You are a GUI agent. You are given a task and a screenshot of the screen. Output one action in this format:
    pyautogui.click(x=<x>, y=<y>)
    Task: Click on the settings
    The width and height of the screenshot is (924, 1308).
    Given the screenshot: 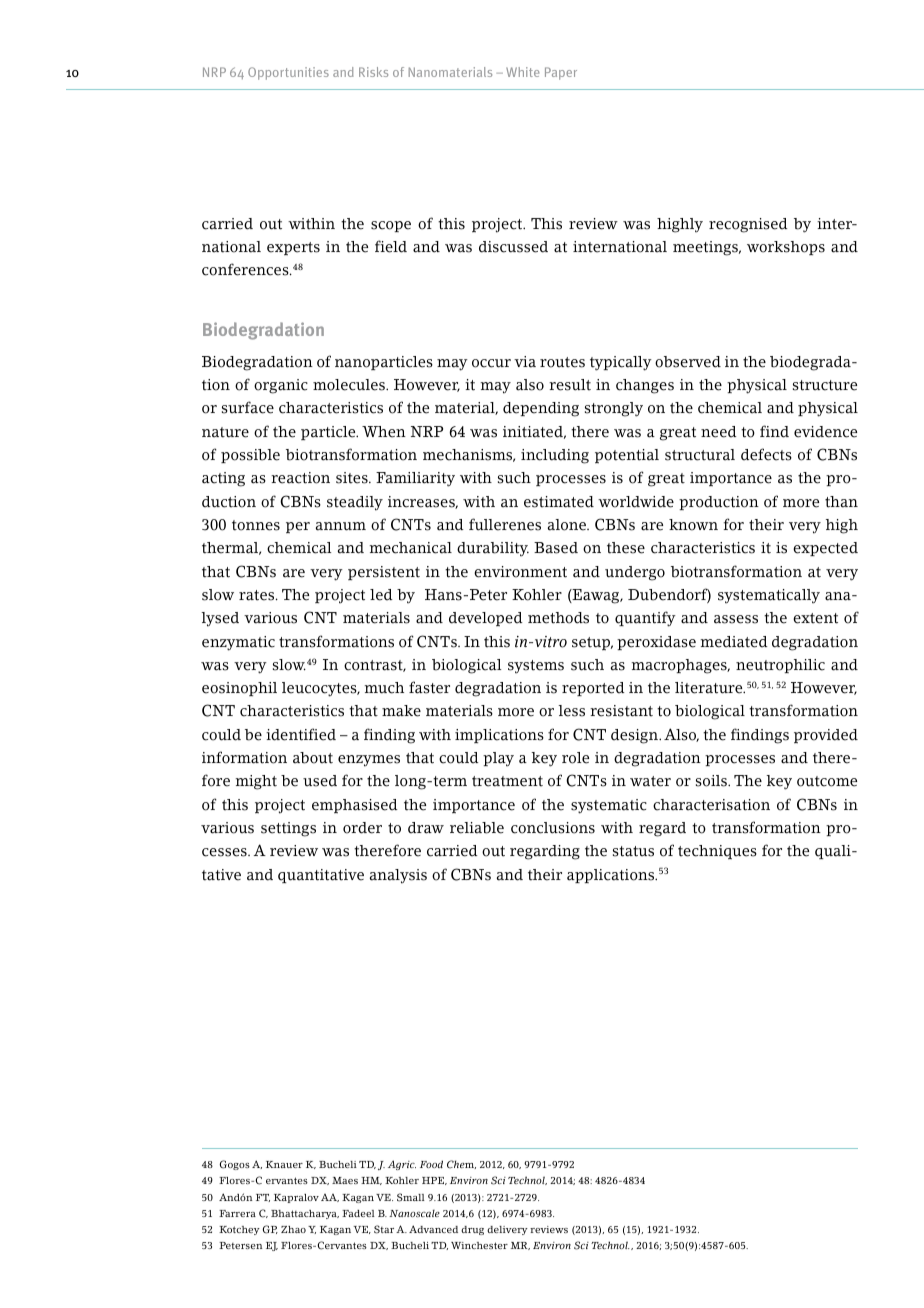 What is the action you would take?
    pyautogui.click(x=288, y=829)
